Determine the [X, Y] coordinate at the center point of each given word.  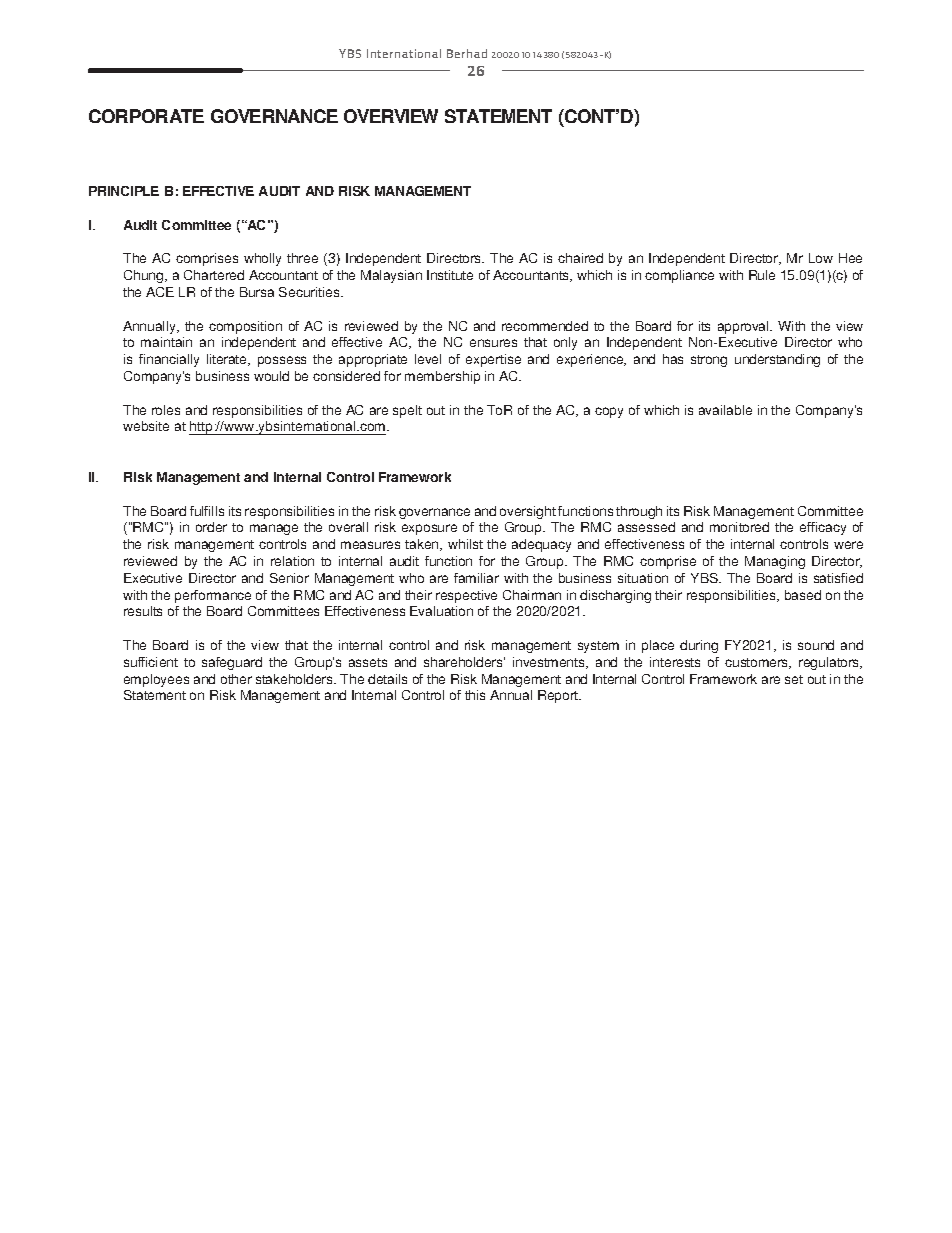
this [475, 695]
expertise [493, 360]
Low [821, 258]
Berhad [467, 53]
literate [228, 360]
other [236, 679]
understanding [777, 360]
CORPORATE [146, 116]
